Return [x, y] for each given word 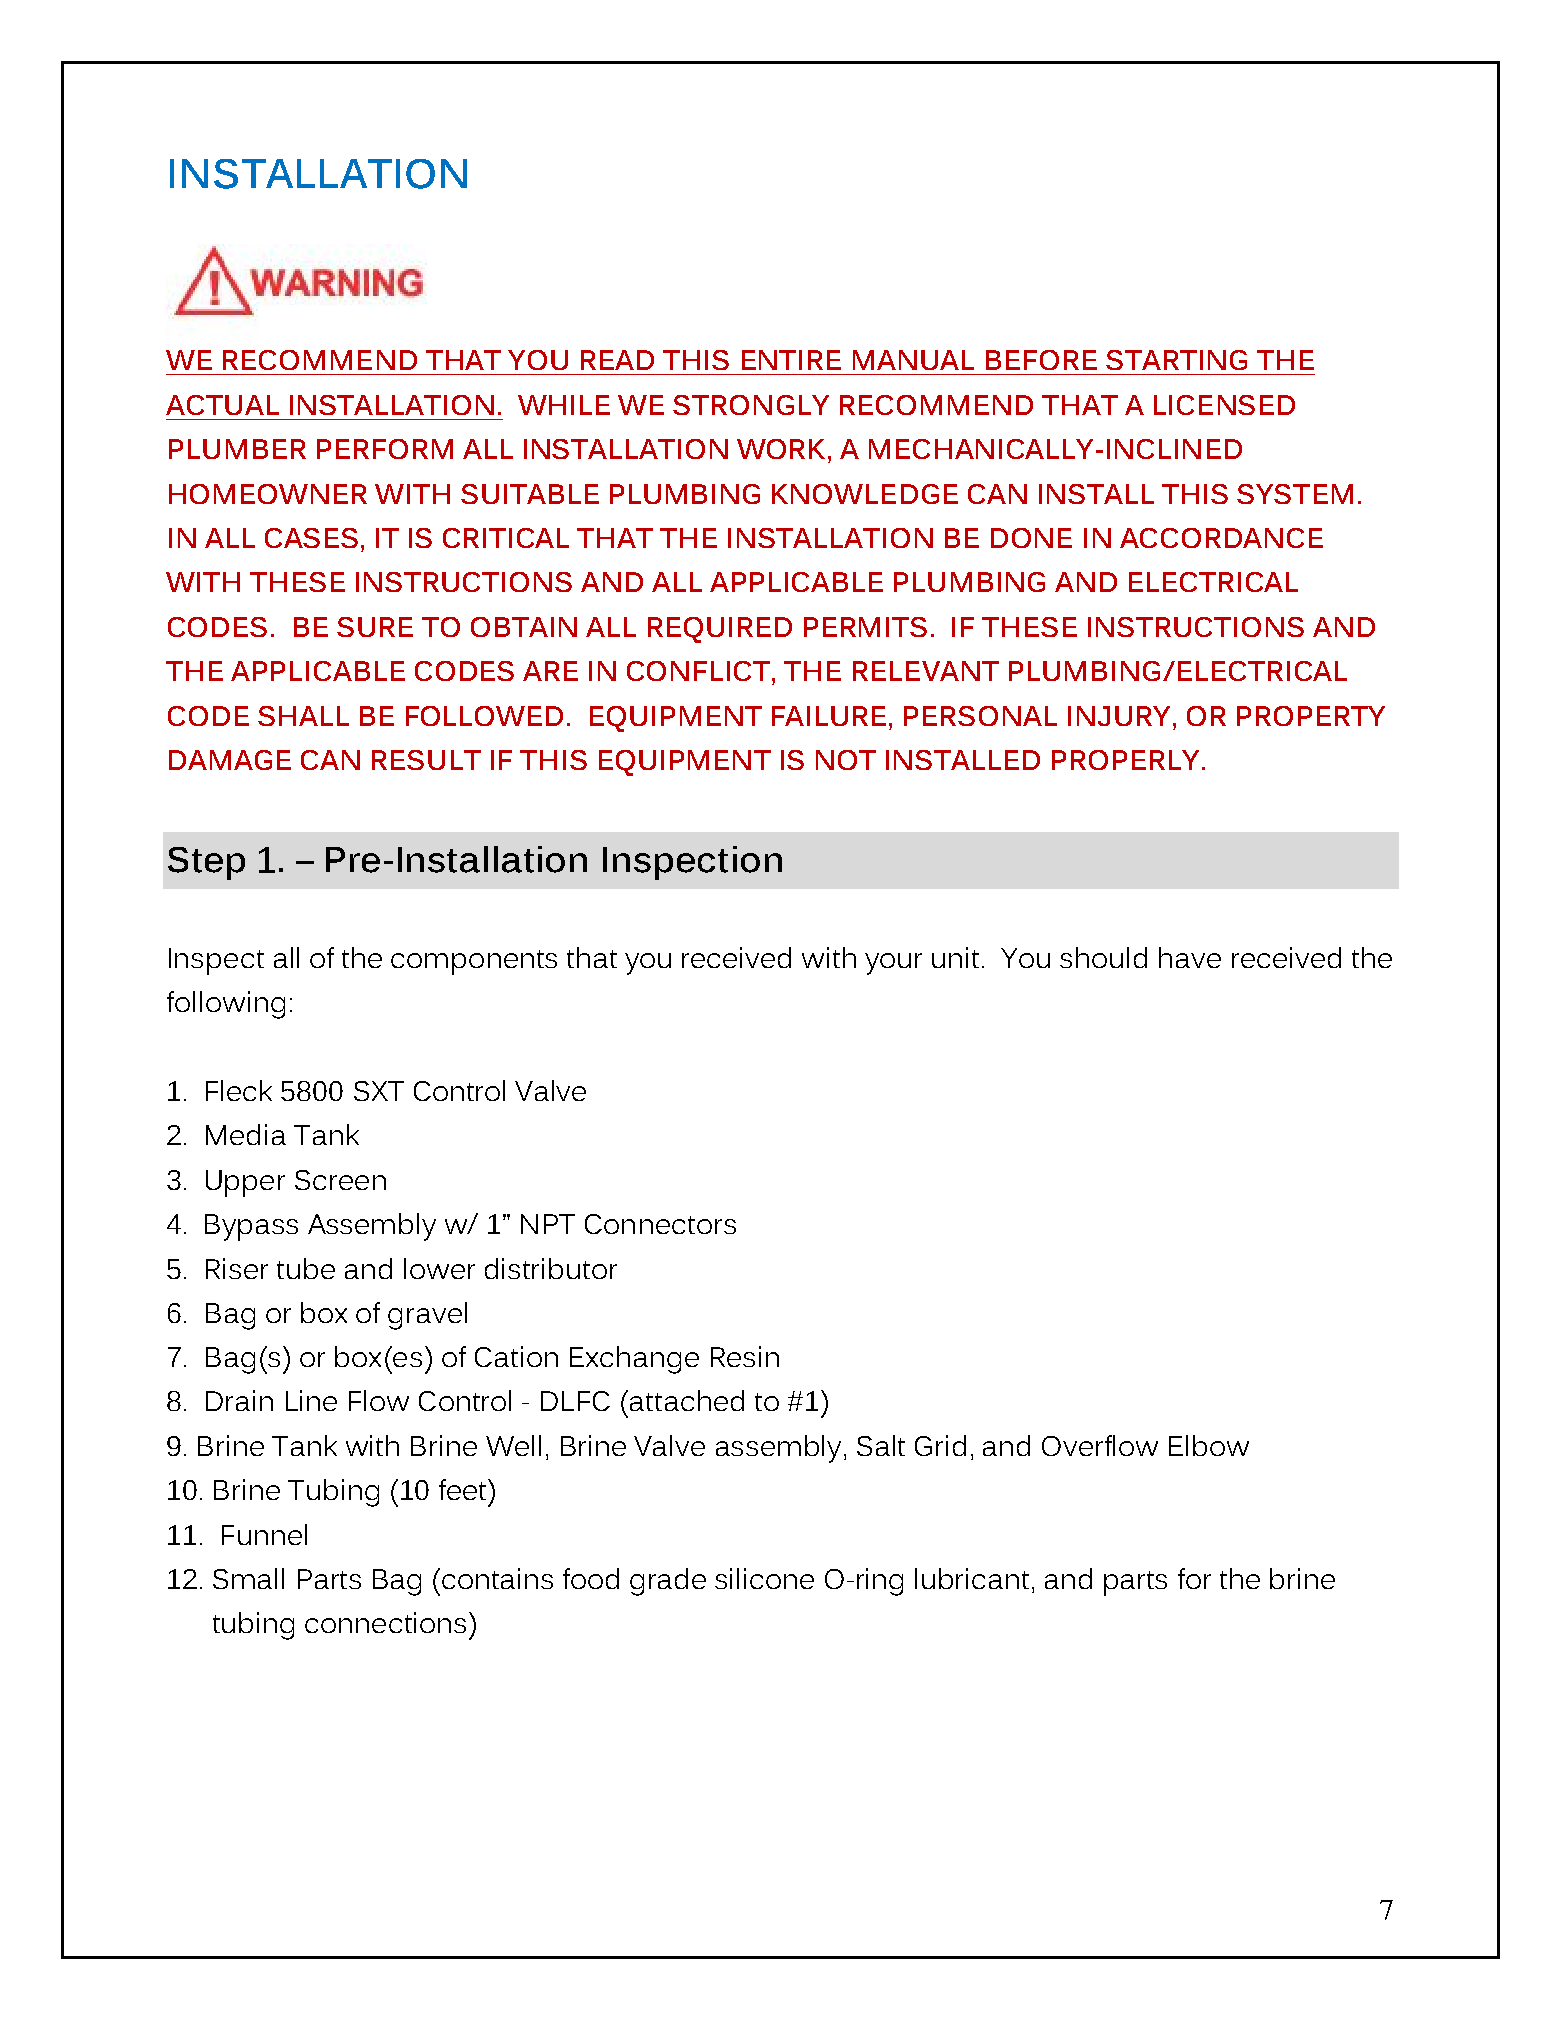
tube [306, 1268]
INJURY [1119, 716]
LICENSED [1224, 405]
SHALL [303, 716]
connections [385, 1622]
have [1190, 957]
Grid [940, 1445]
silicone [764, 1578]
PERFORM [385, 449]
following [226, 1005]
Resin [745, 1356]
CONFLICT [700, 671]
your [893, 964]
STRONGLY [751, 405]
